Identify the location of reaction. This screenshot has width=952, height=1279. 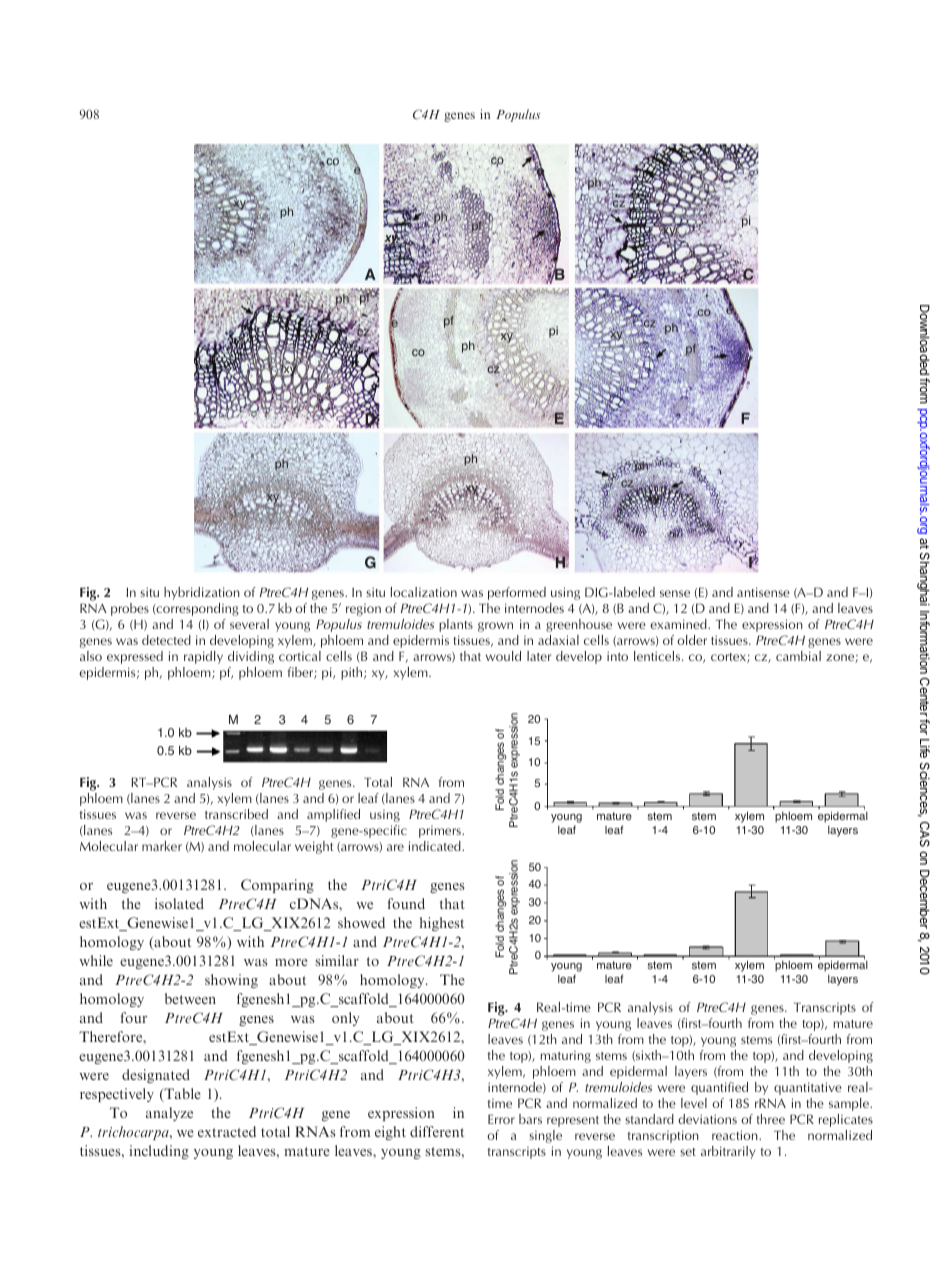
(736, 1135).
